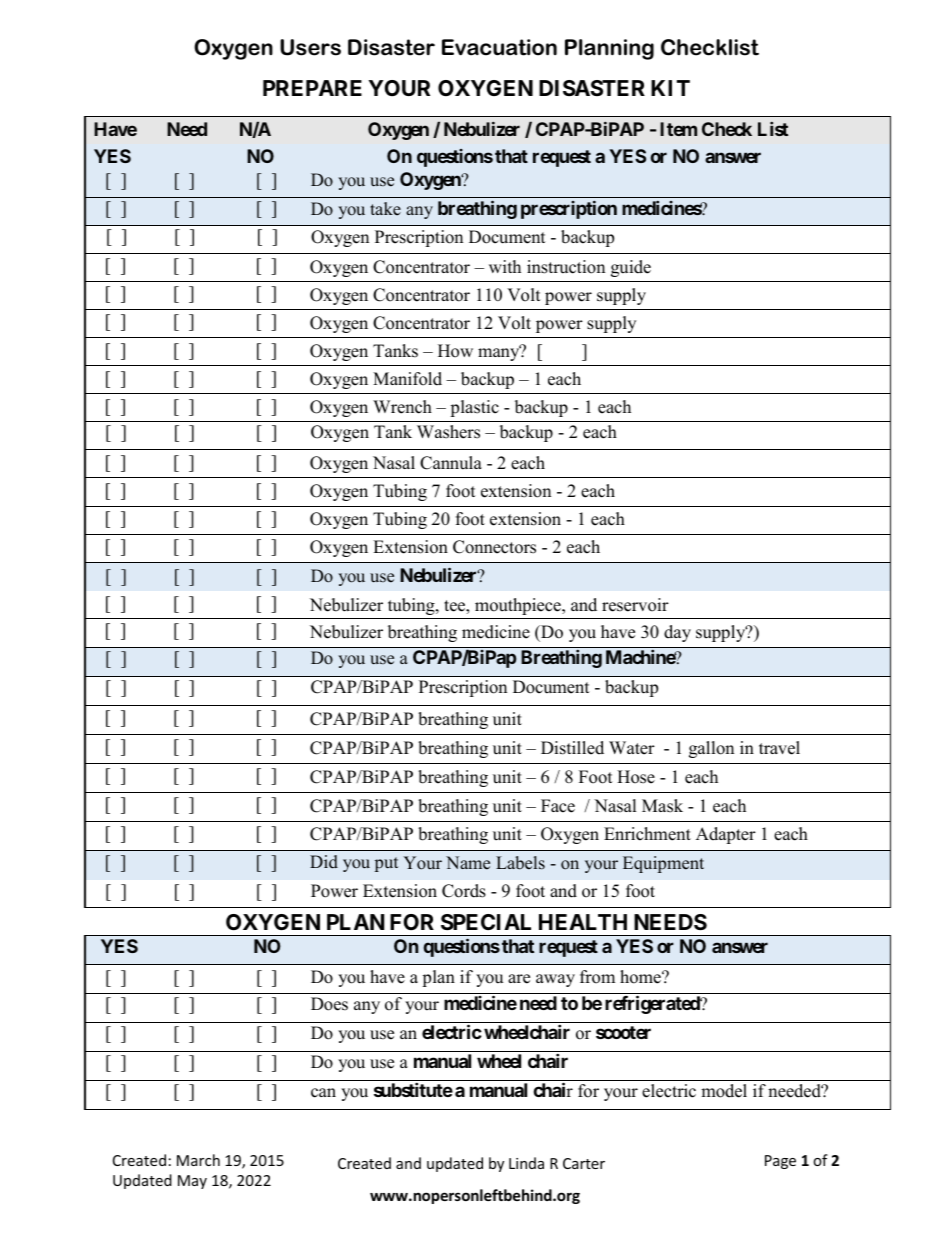 The width and height of the screenshot is (952, 1233). What do you see at coordinates (198, 1160) in the screenshot?
I see `March` at bounding box center [198, 1160].
